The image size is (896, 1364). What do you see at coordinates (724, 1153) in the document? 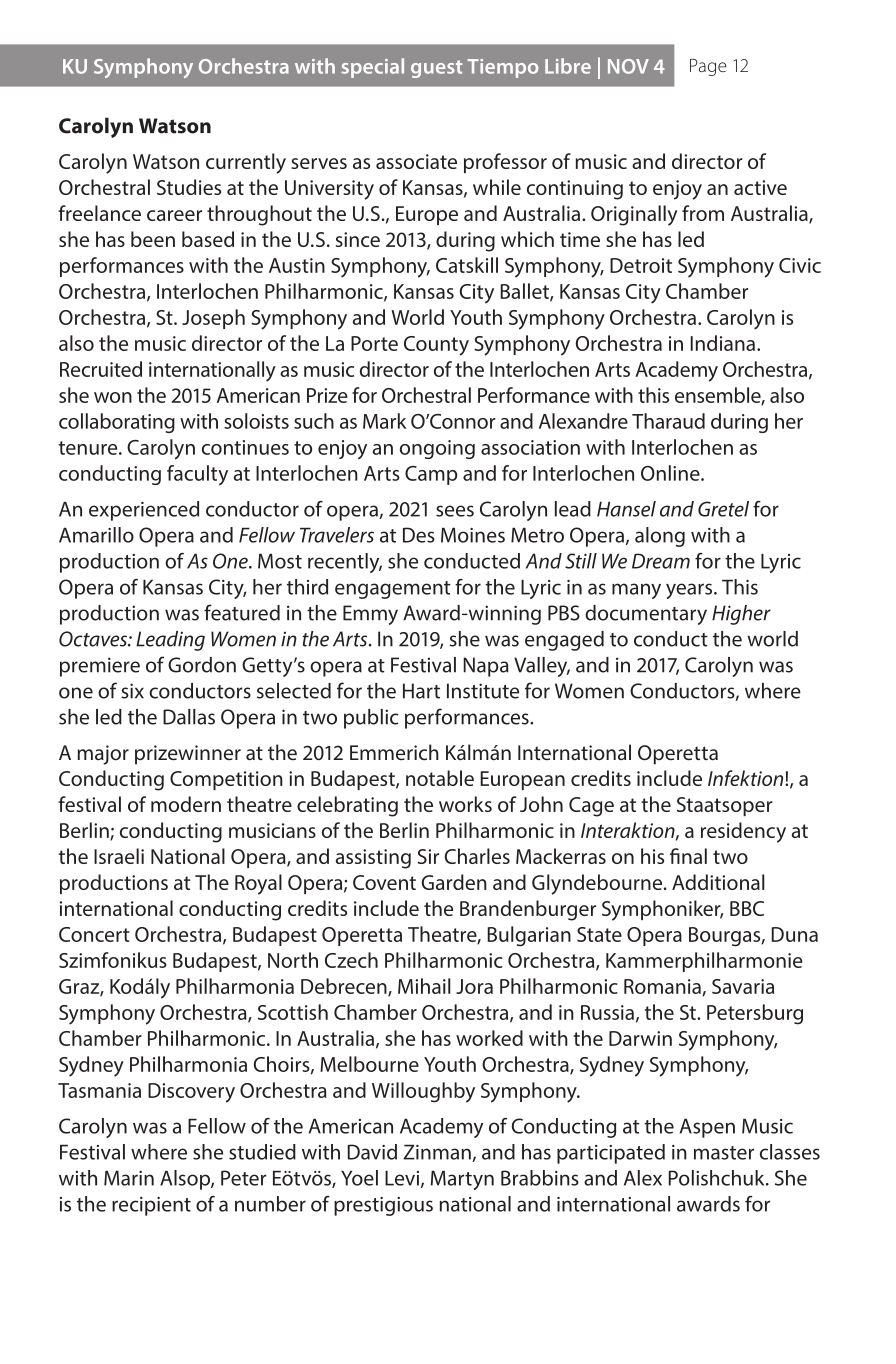
I see `master` at bounding box center [724, 1153].
